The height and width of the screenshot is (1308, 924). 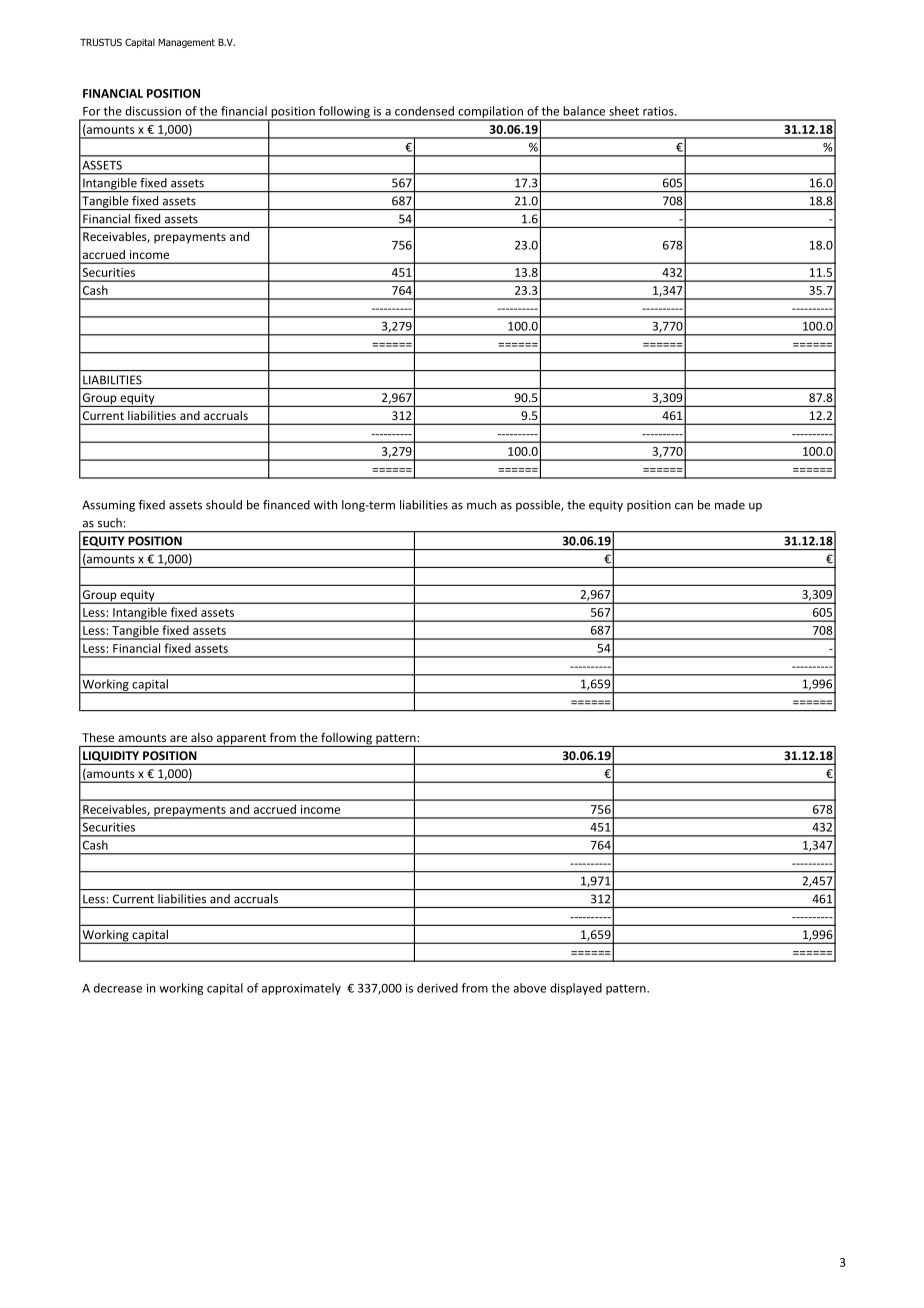 What do you see at coordinates (576, 989) in the screenshot?
I see `displayed` at bounding box center [576, 989].
